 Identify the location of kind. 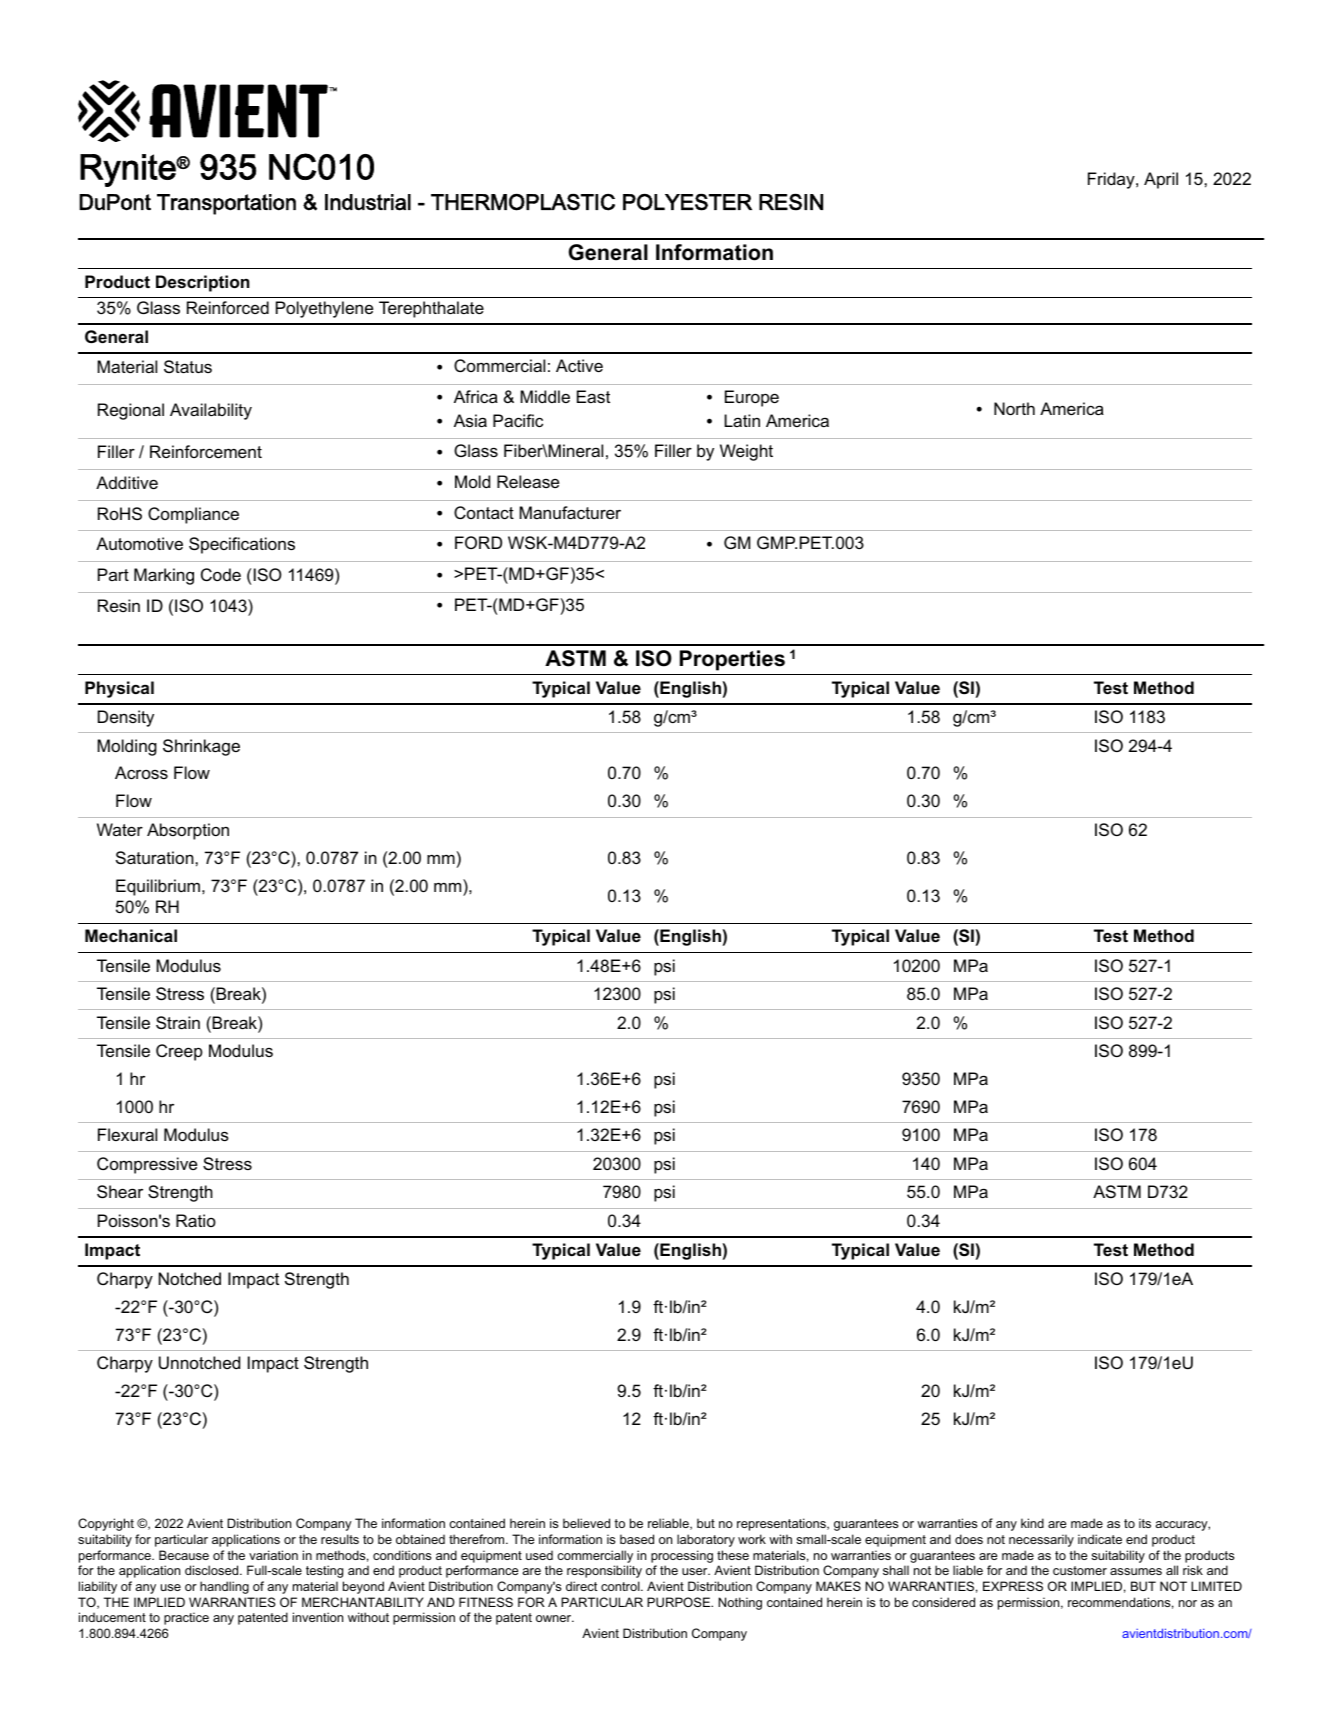
(1032, 1523).
